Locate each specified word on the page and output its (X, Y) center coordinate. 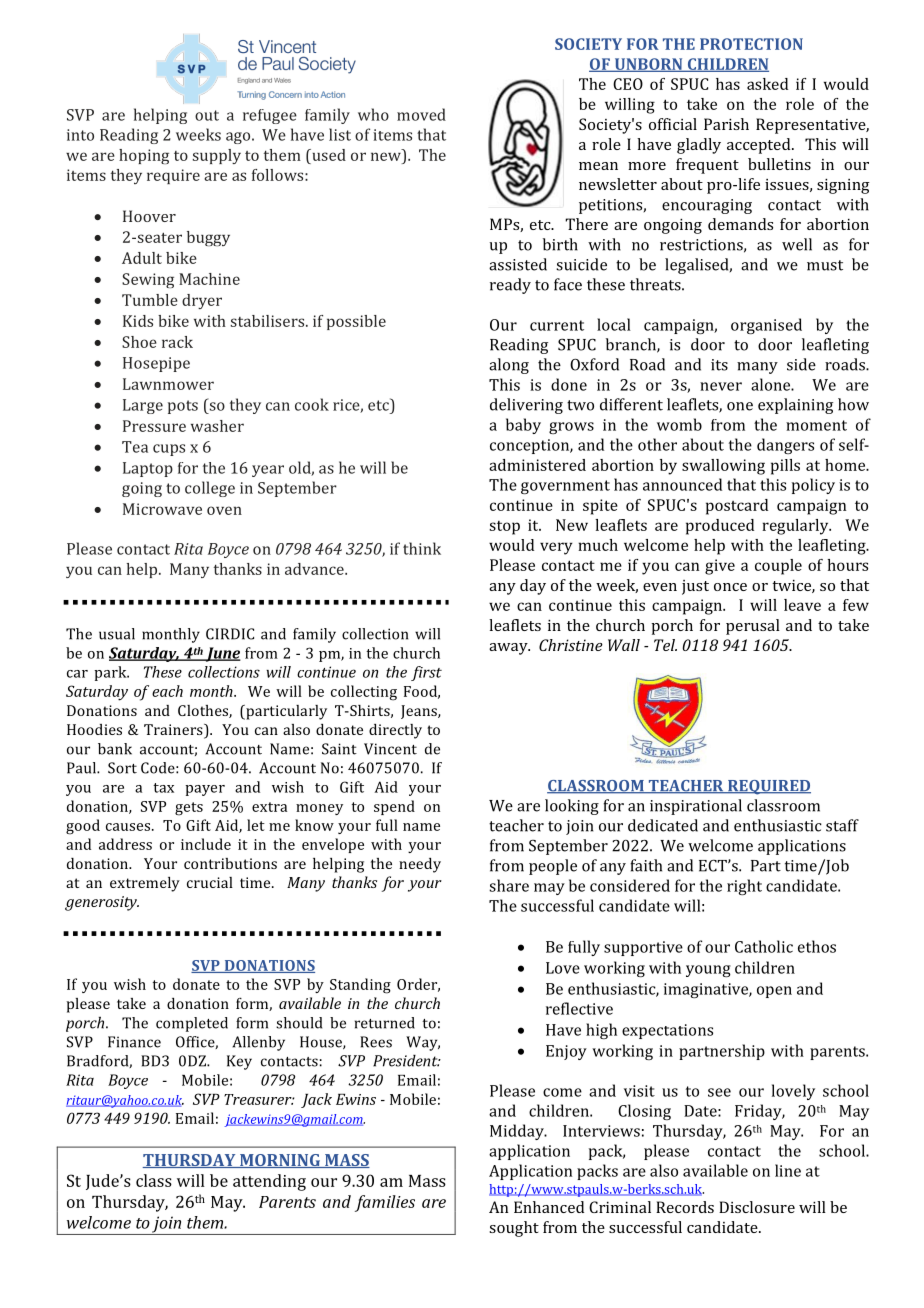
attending (269, 1182)
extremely (145, 884)
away (509, 649)
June (222, 654)
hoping (144, 156)
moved (421, 114)
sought (514, 1229)
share (509, 885)
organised (766, 326)
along (509, 366)
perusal (753, 627)
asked (767, 84)
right (744, 887)
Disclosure (757, 1207)
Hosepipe (156, 364)
